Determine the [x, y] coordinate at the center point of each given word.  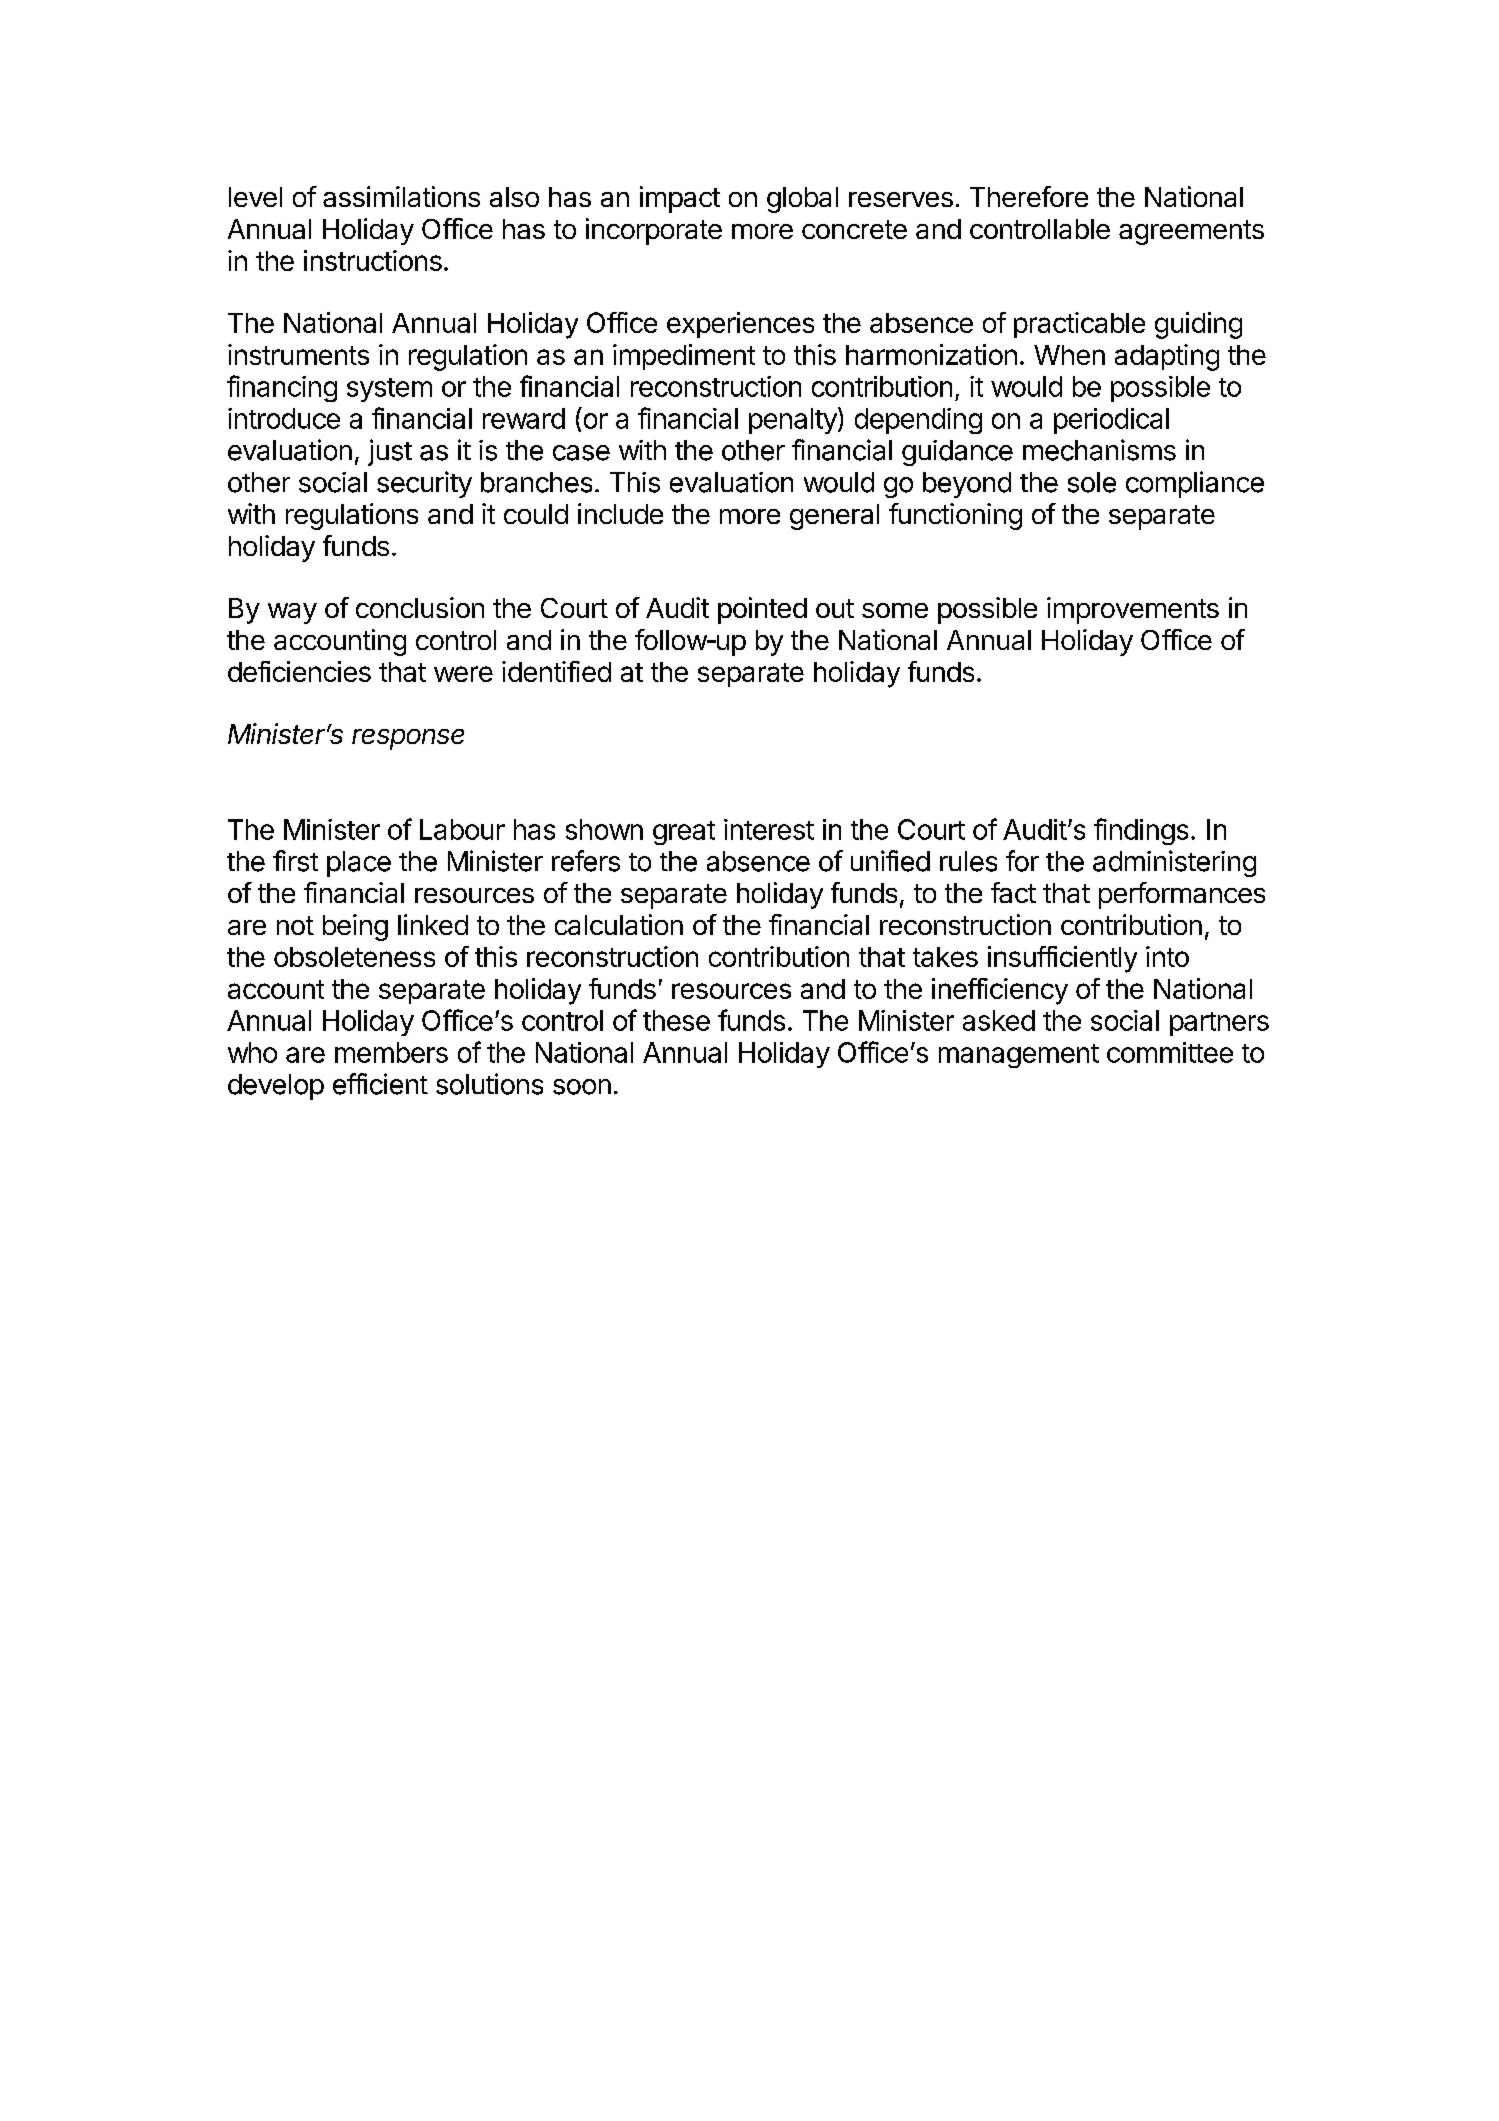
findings [1141, 831]
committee [1170, 1052]
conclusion [420, 607]
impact [680, 199]
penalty [793, 421]
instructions [373, 260]
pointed [762, 610]
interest [769, 829]
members [391, 1052]
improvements [1133, 610]
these [676, 1020]
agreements [1191, 232]
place [359, 864]
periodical [1111, 421]
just [390, 452]
